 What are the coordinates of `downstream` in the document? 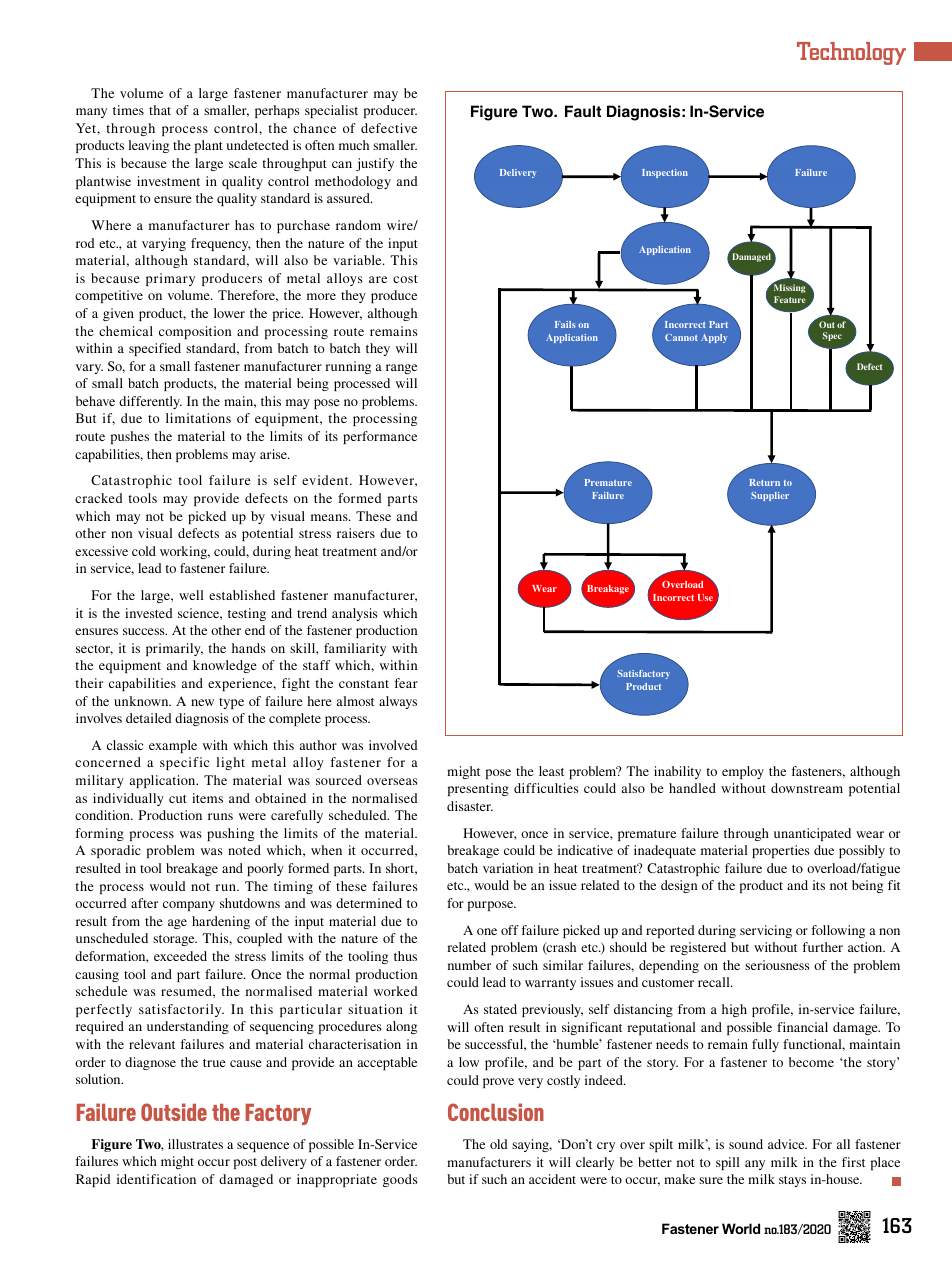 It's located at (807, 788).
